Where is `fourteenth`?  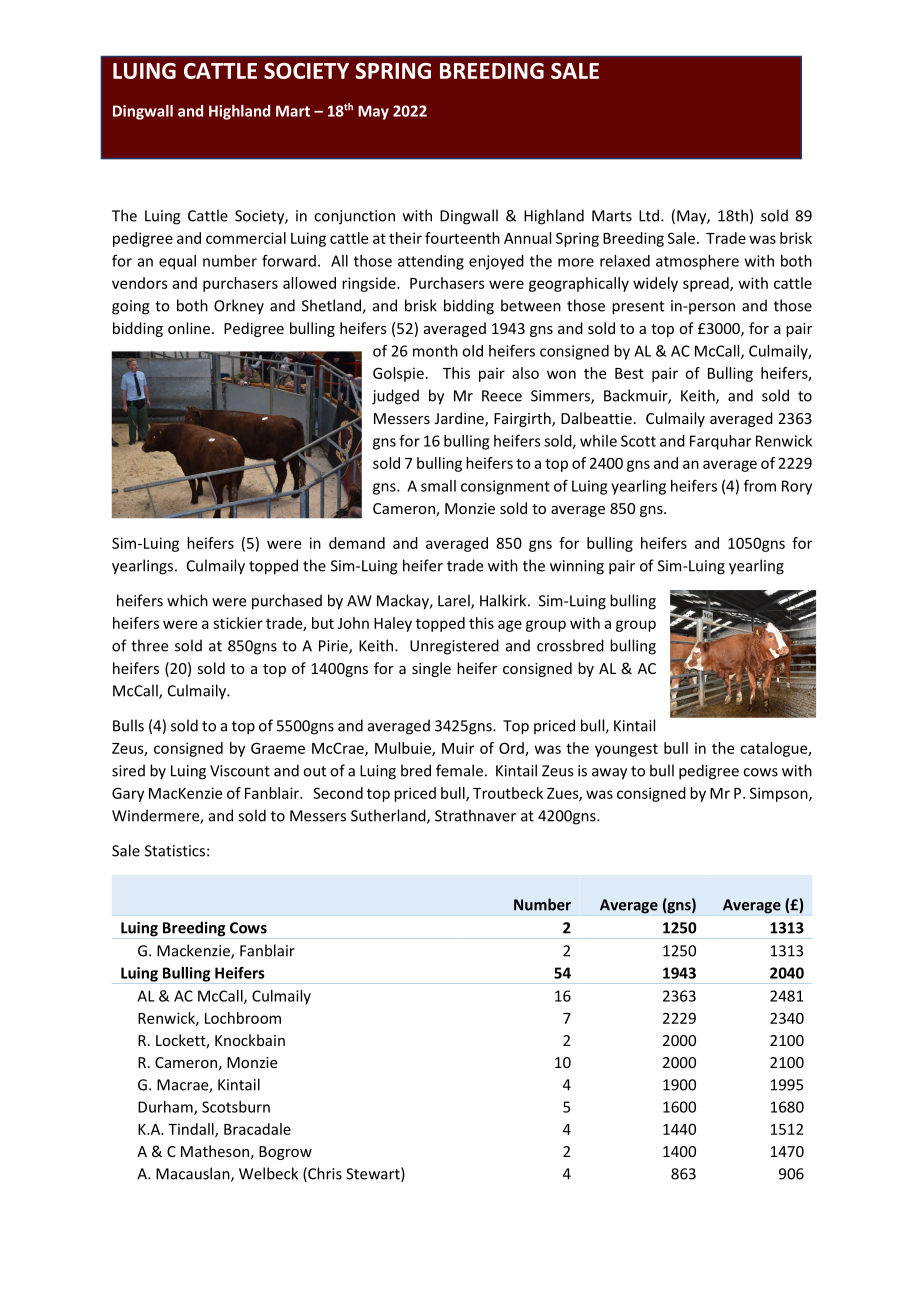
fourteenth is located at coordinates (462, 238).
